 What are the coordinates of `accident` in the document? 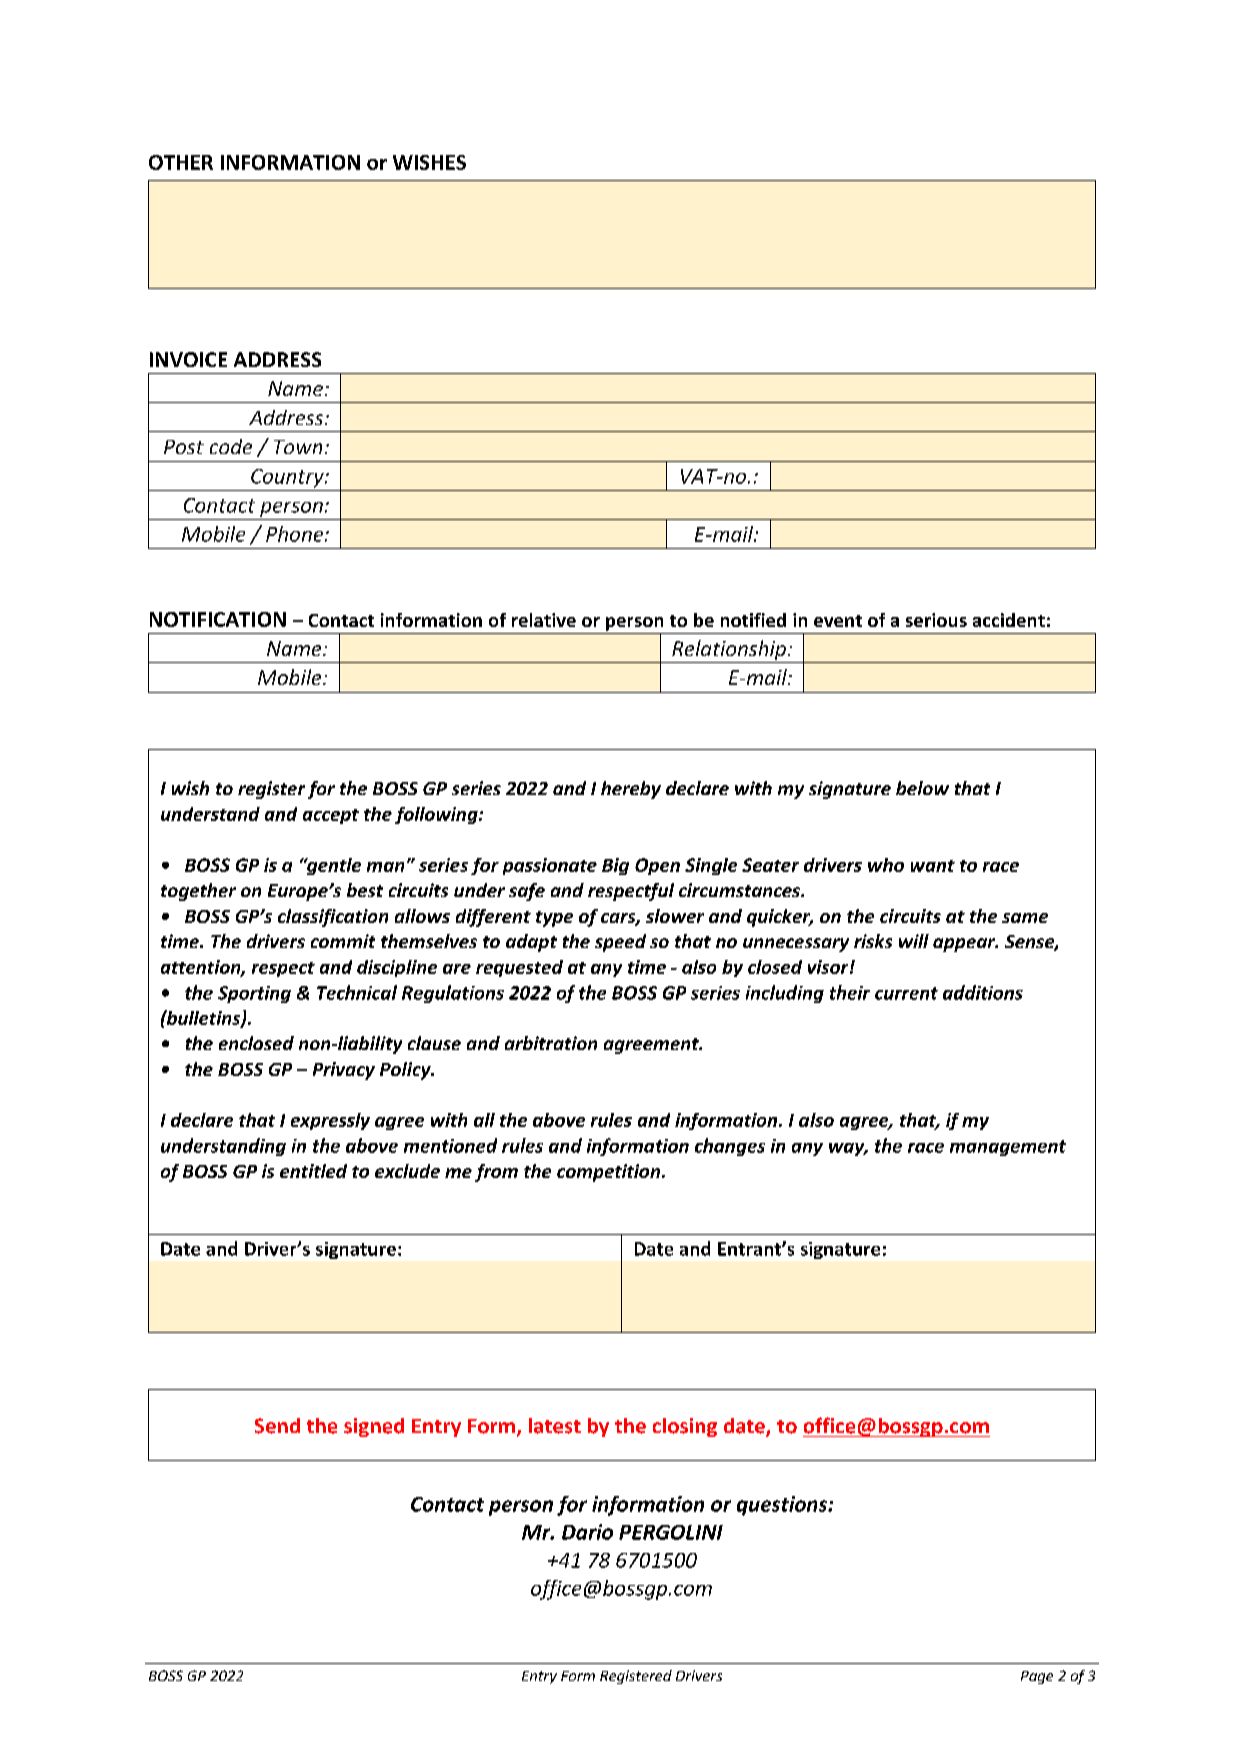 It's located at (1009, 620).
